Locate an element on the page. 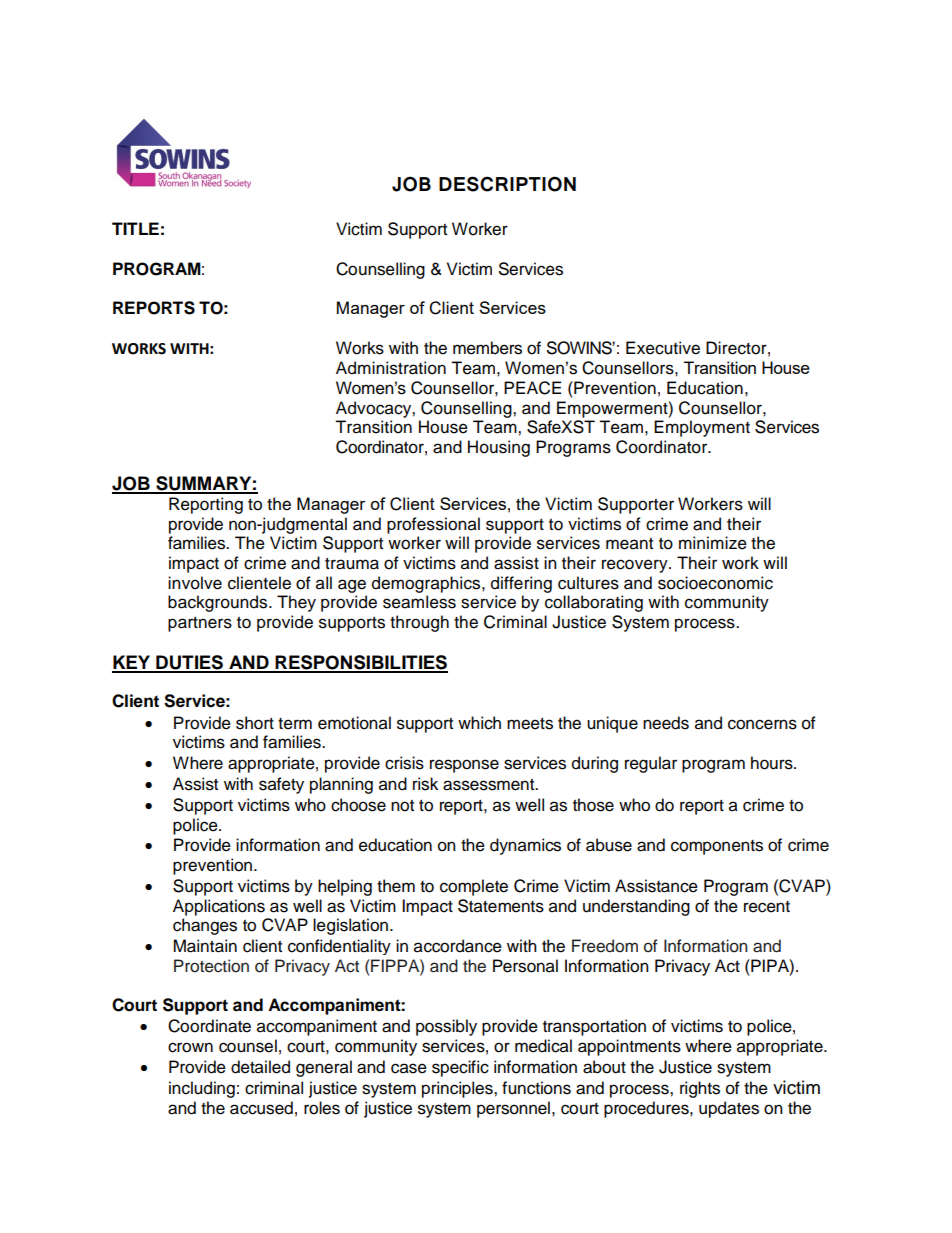 Image resolution: width=952 pixels, height=1233 pixels. complete is located at coordinates (474, 887).
